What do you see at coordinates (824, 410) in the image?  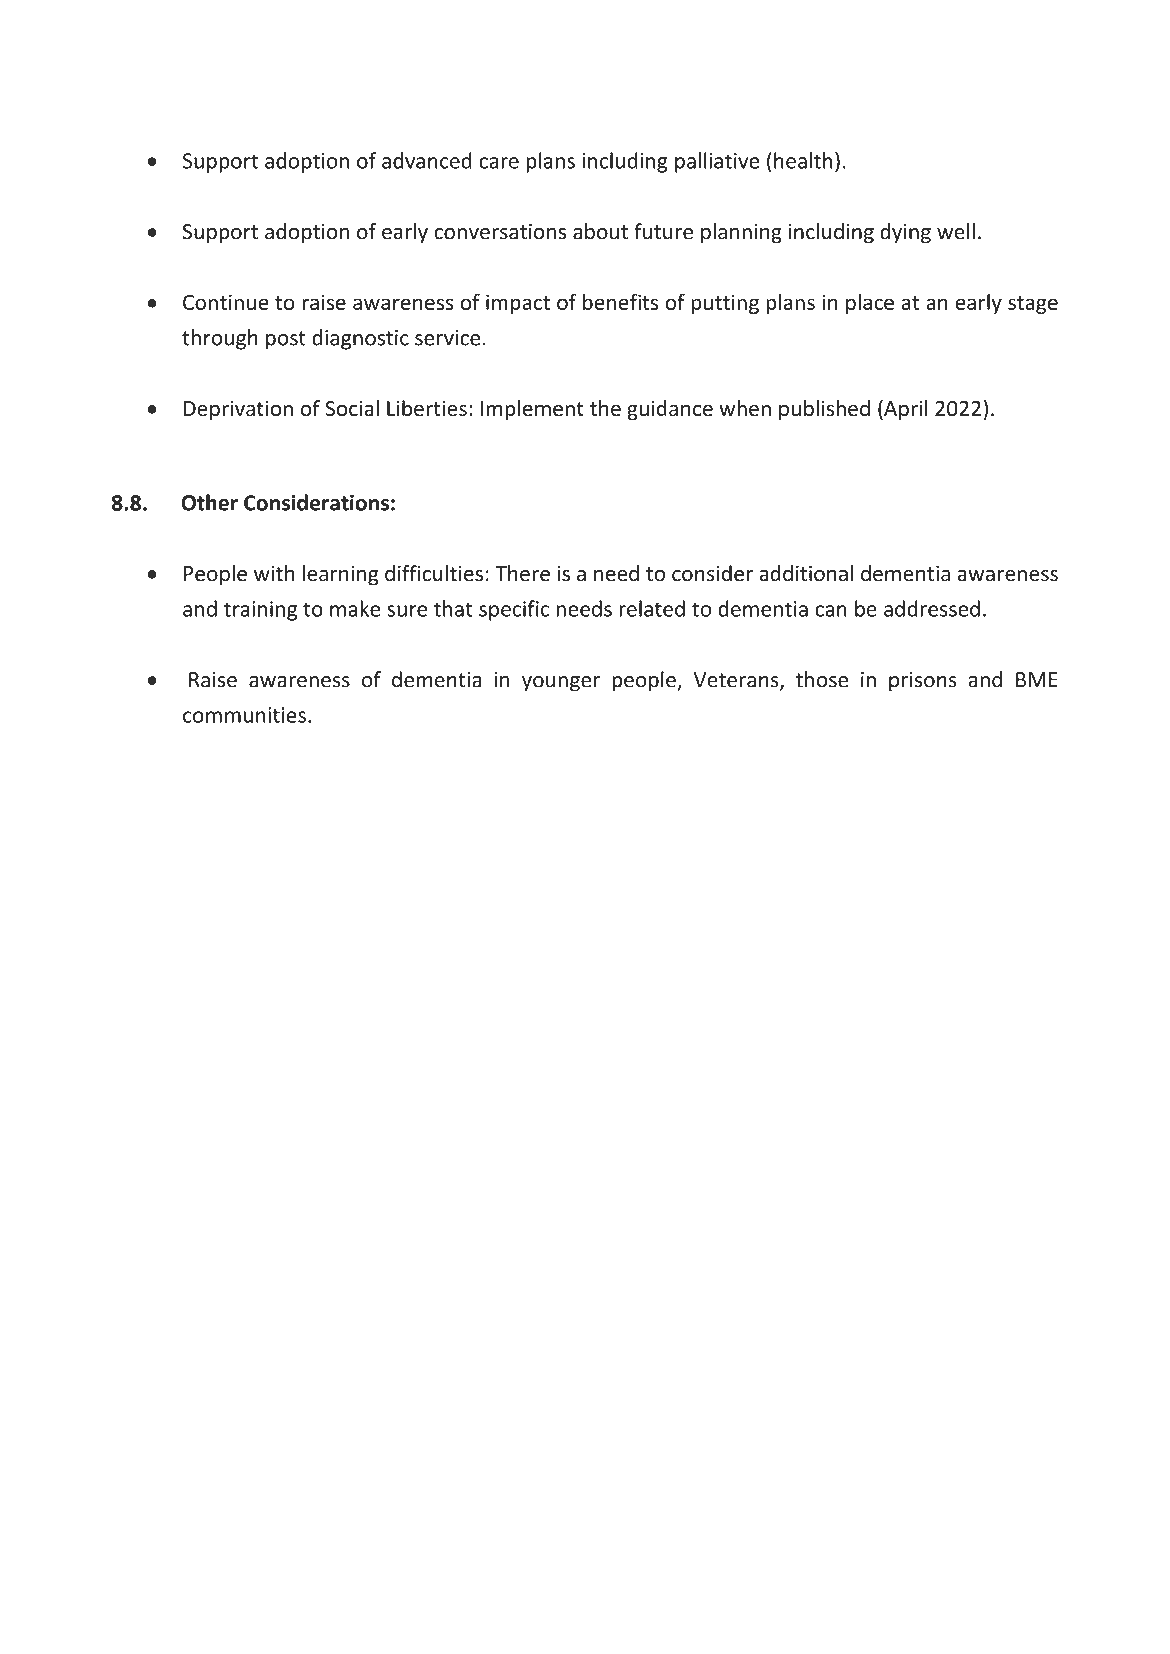 I see `published` at bounding box center [824, 410].
